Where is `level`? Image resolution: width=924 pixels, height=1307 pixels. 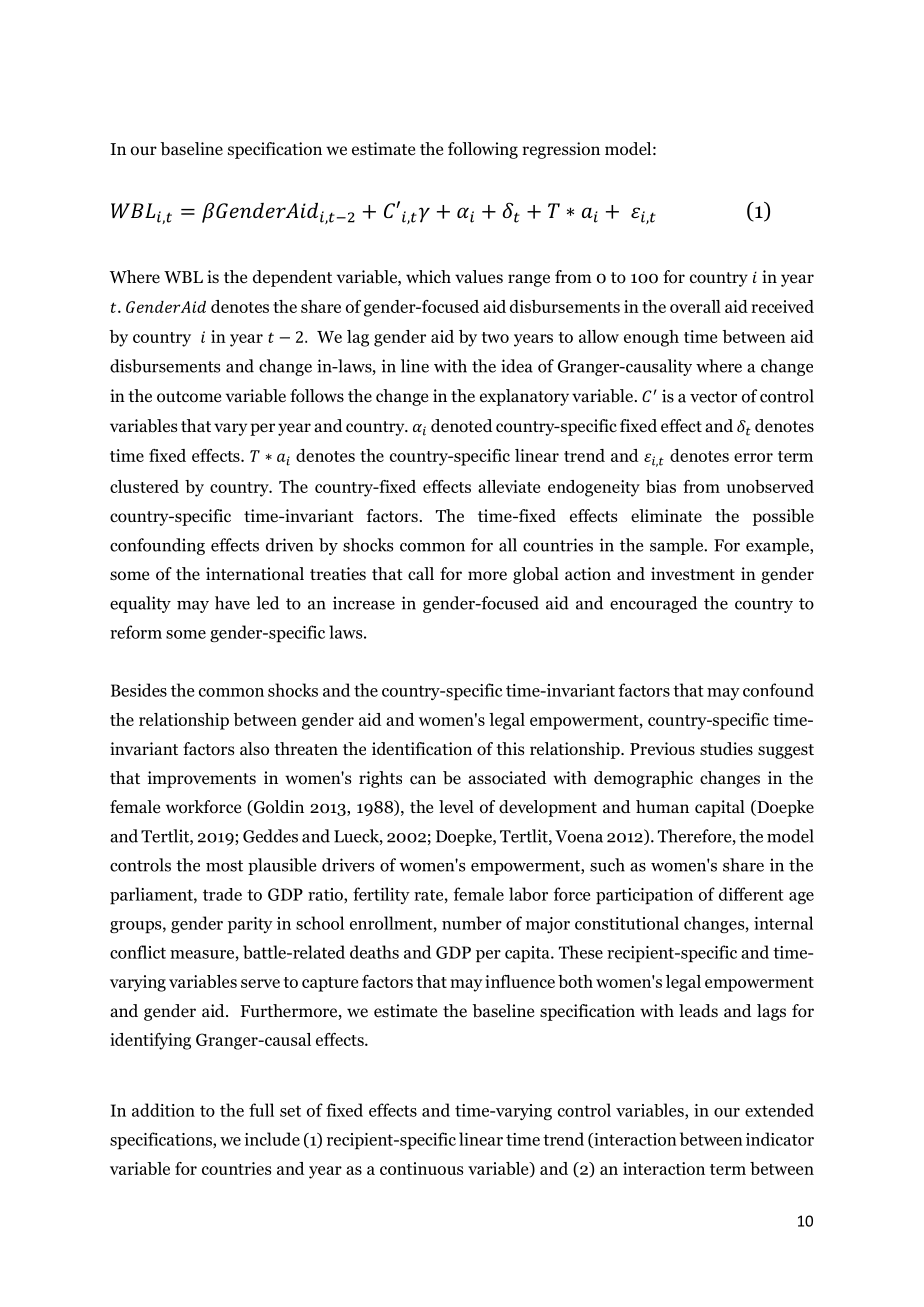 level is located at coordinates (456, 807).
